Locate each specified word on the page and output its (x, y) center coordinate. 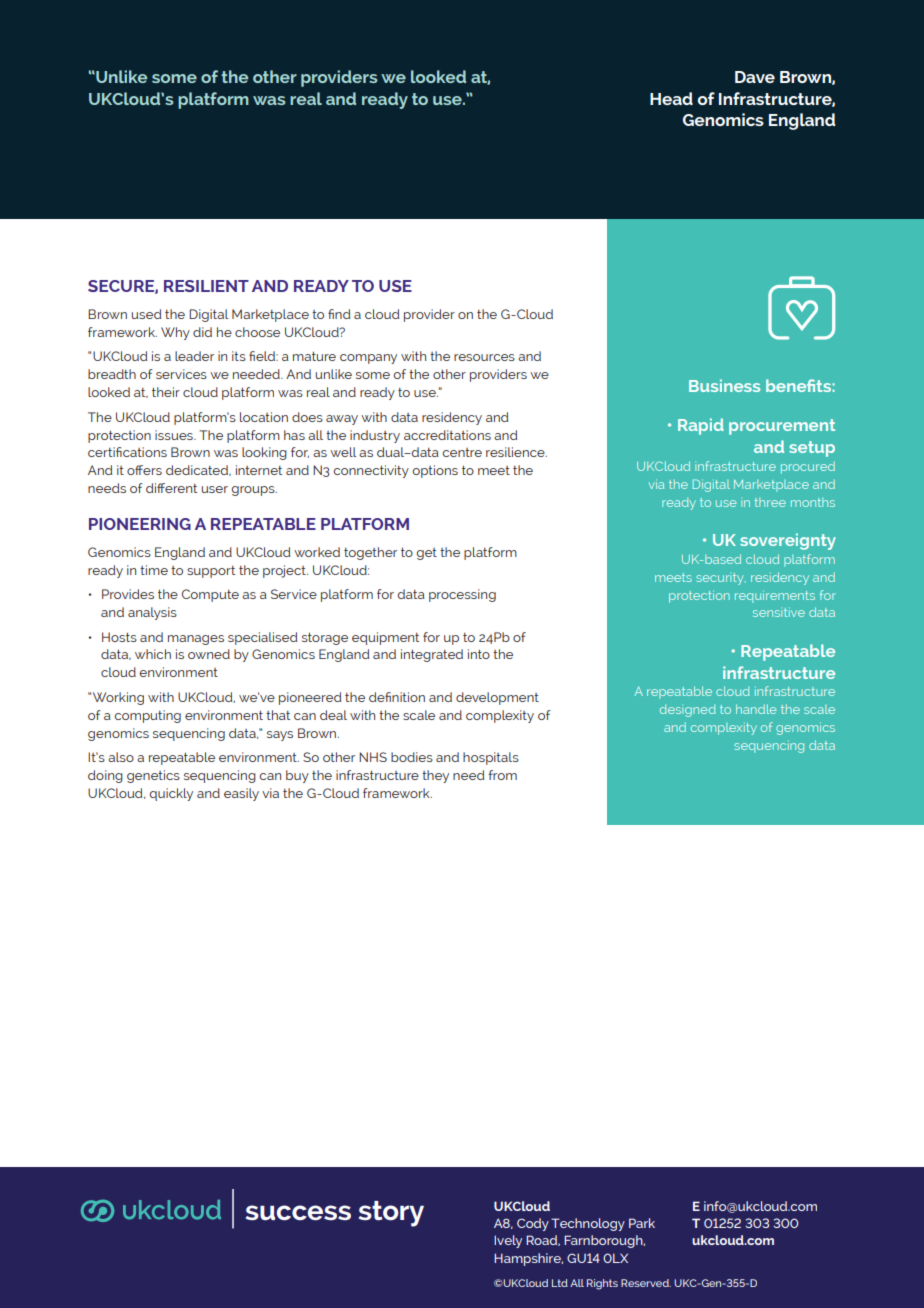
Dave (755, 77)
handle (756, 709)
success (298, 1212)
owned (209, 654)
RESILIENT (206, 286)
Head (671, 98)
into (479, 654)
